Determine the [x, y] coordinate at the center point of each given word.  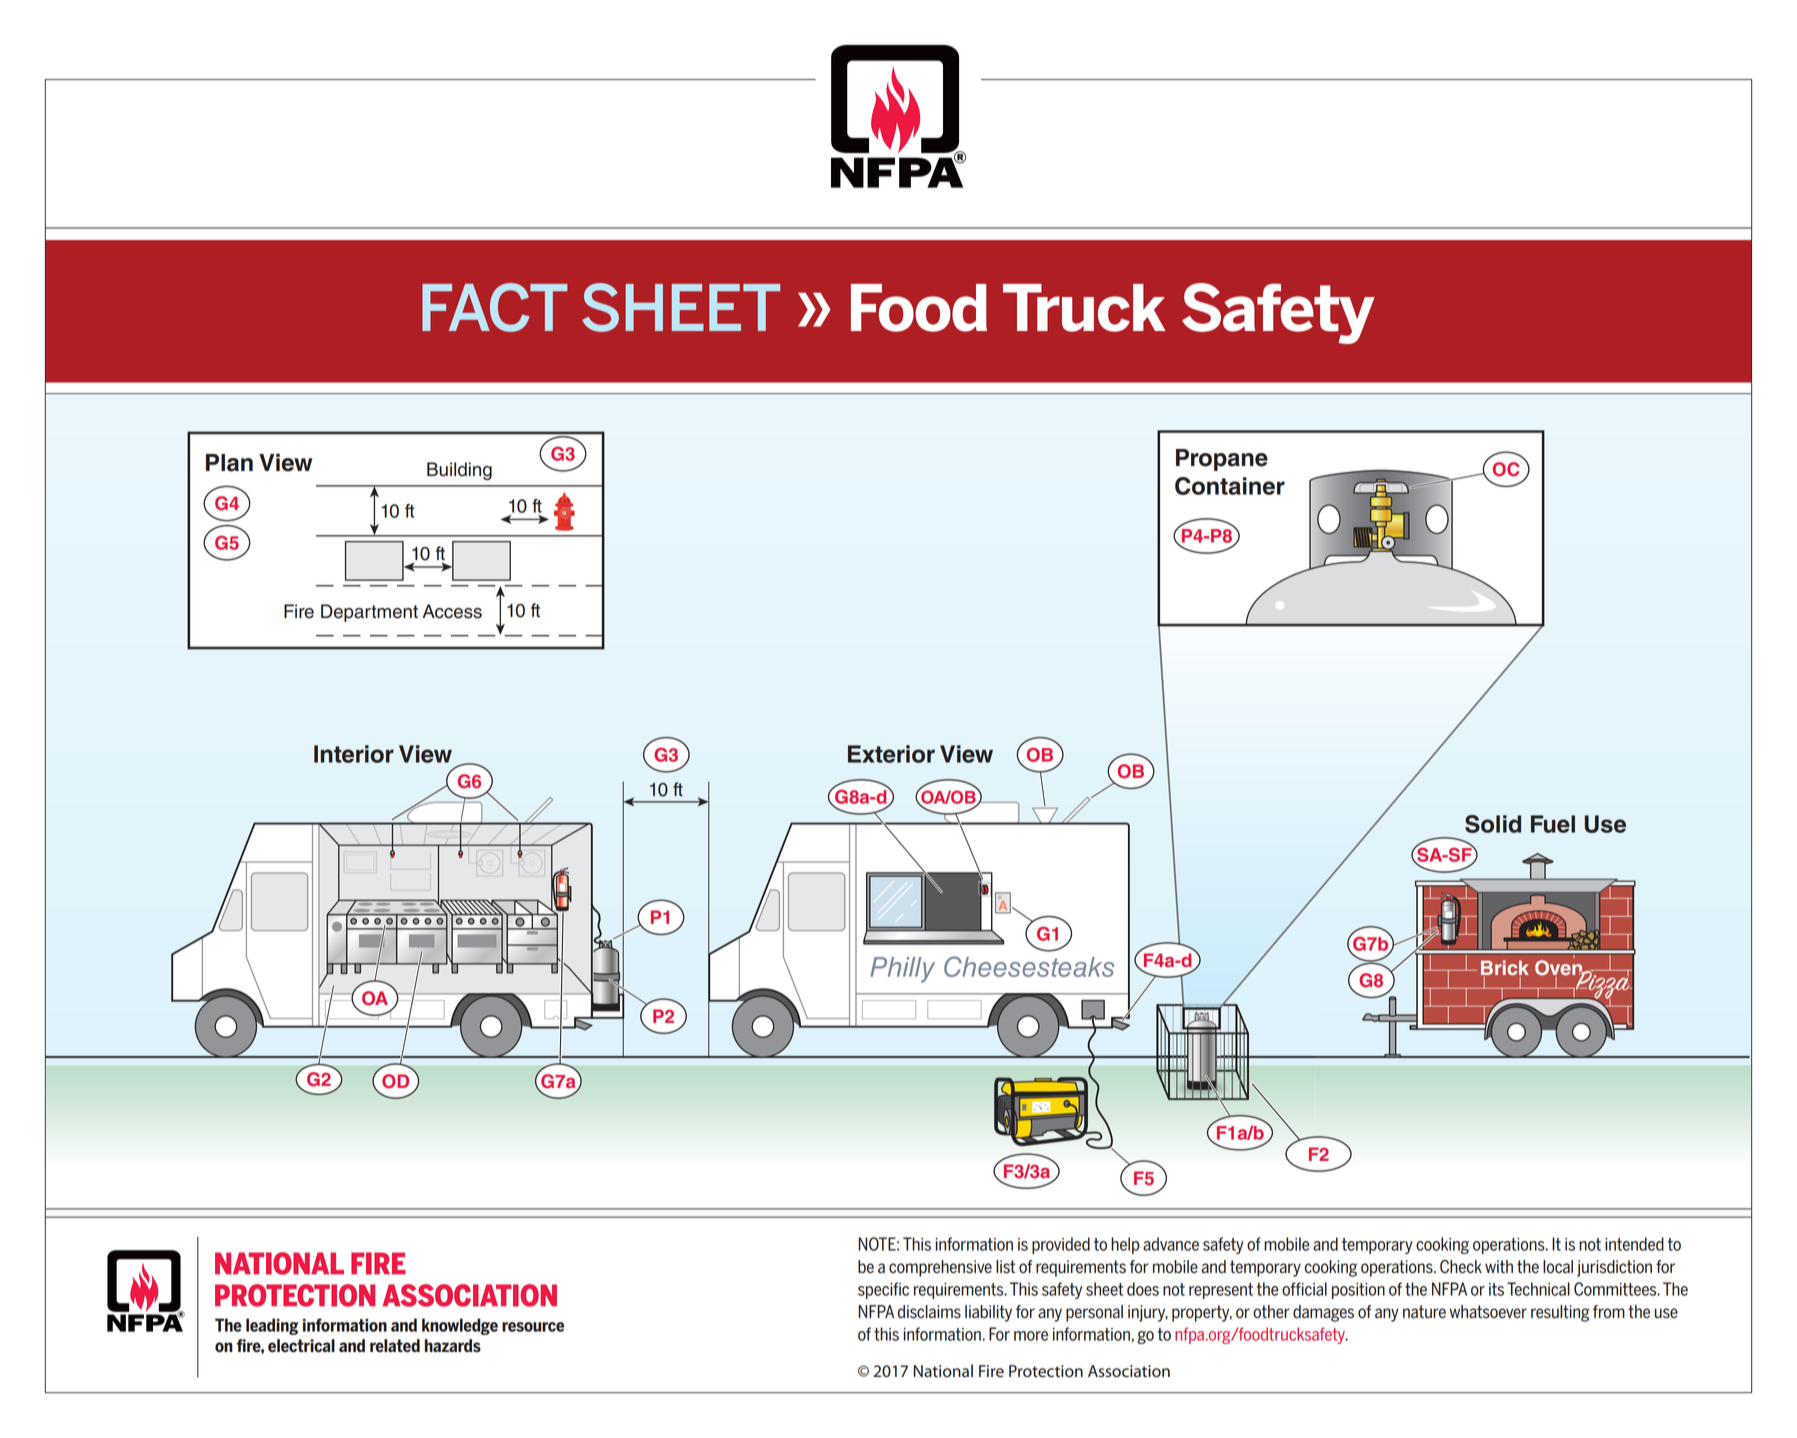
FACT [495, 307]
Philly [902, 970]
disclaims [929, 1312]
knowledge [460, 1326]
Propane [1222, 460]
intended [1634, 1244]
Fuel [1553, 824]
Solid [1493, 824]
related [395, 1345]
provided [1061, 1245]
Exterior [891, 754]
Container [1230, 486]
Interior [354, 754]
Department [369, 613]
